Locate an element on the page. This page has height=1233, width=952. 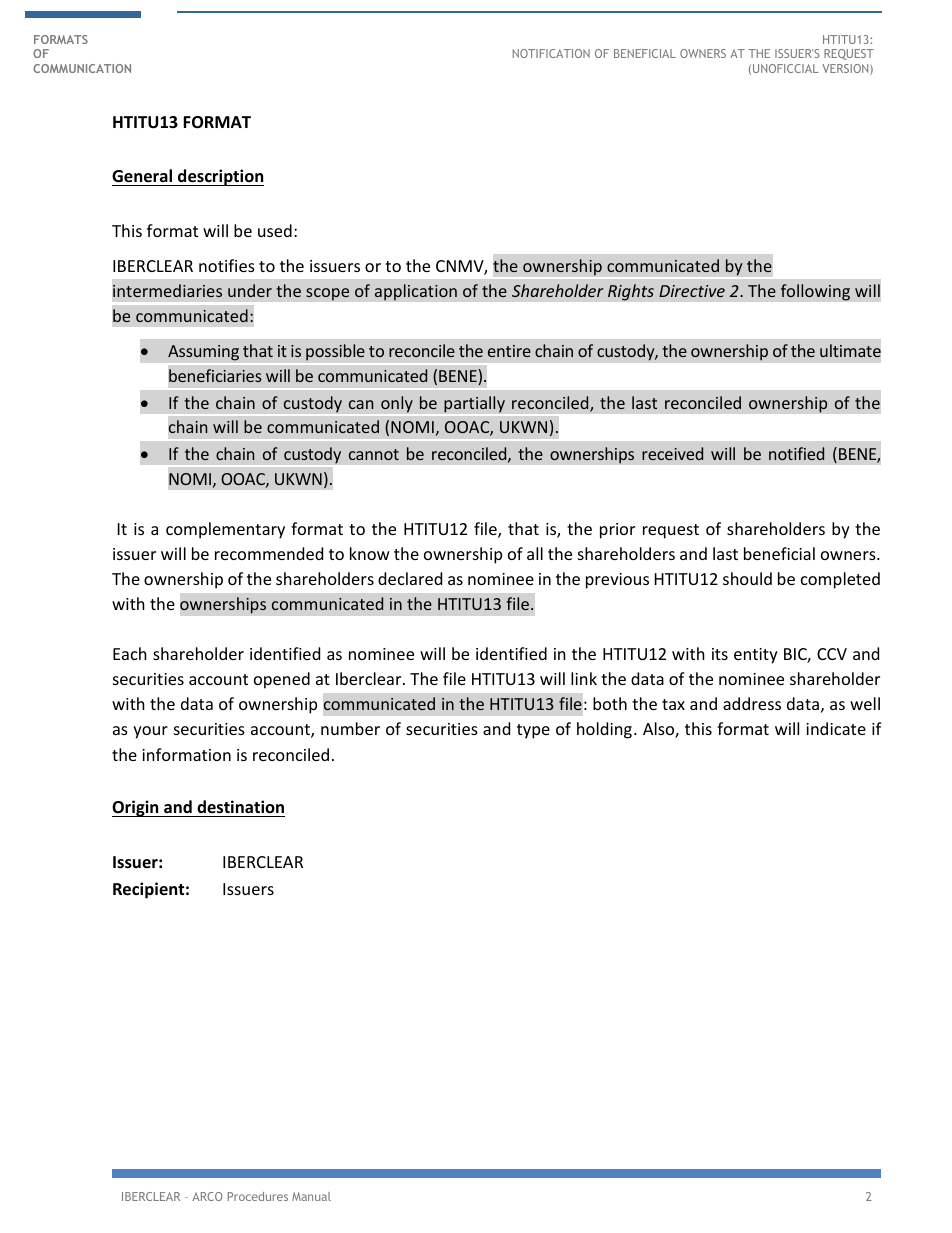
COMMUNICATION is located at coordinates (82, 68).
